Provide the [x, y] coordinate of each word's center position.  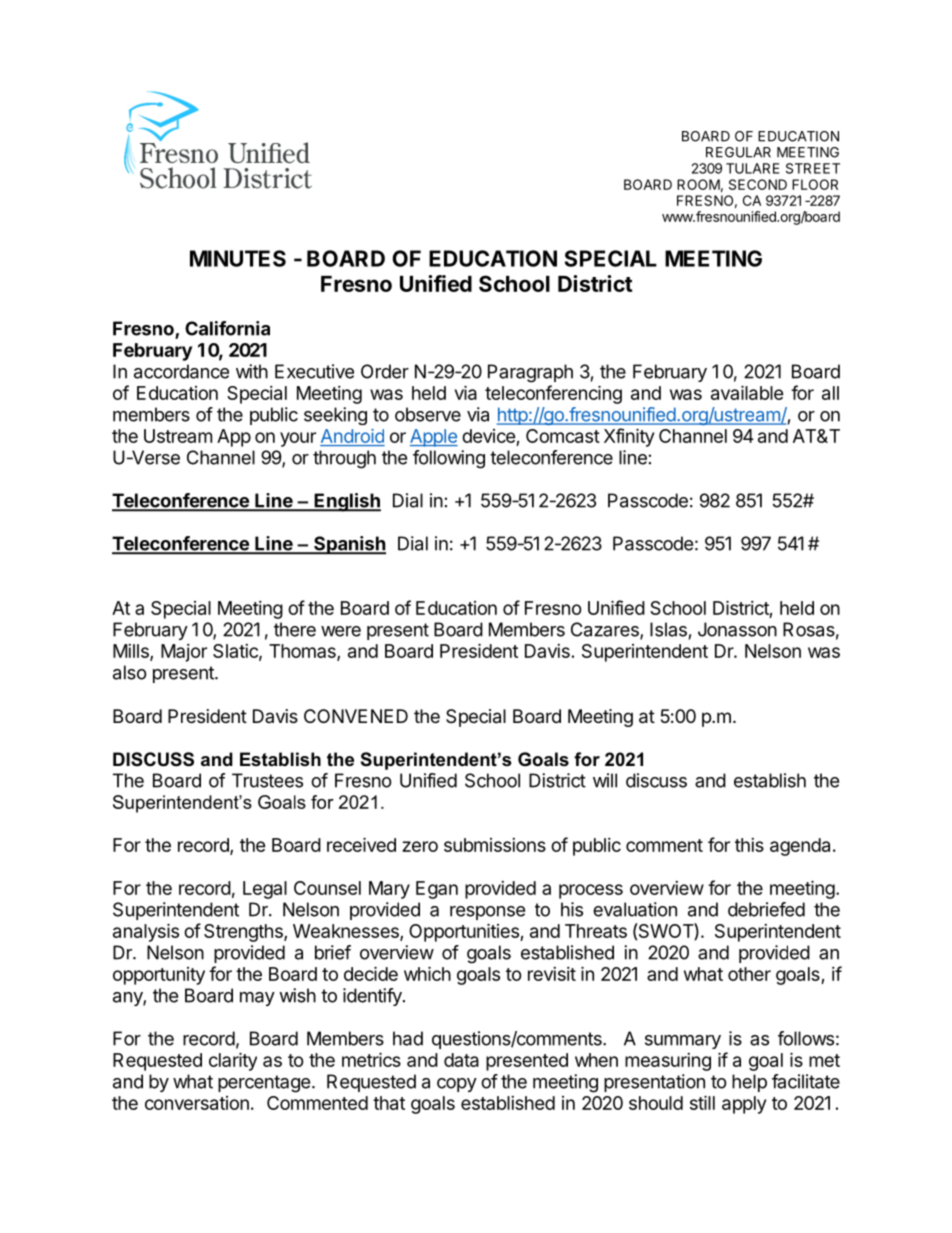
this [749, 845]
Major [184, 653]
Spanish [349, 545]
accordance [181, 371]
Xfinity [629, 437]
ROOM [698, 184]
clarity [233, 1061]
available [747, 392]
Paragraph [530, 373]
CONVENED [356, 716]
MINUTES [238, 258]
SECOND [758, 184]
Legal [265, 890]
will [605, 780]
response [487, 913]
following [449, 459]
